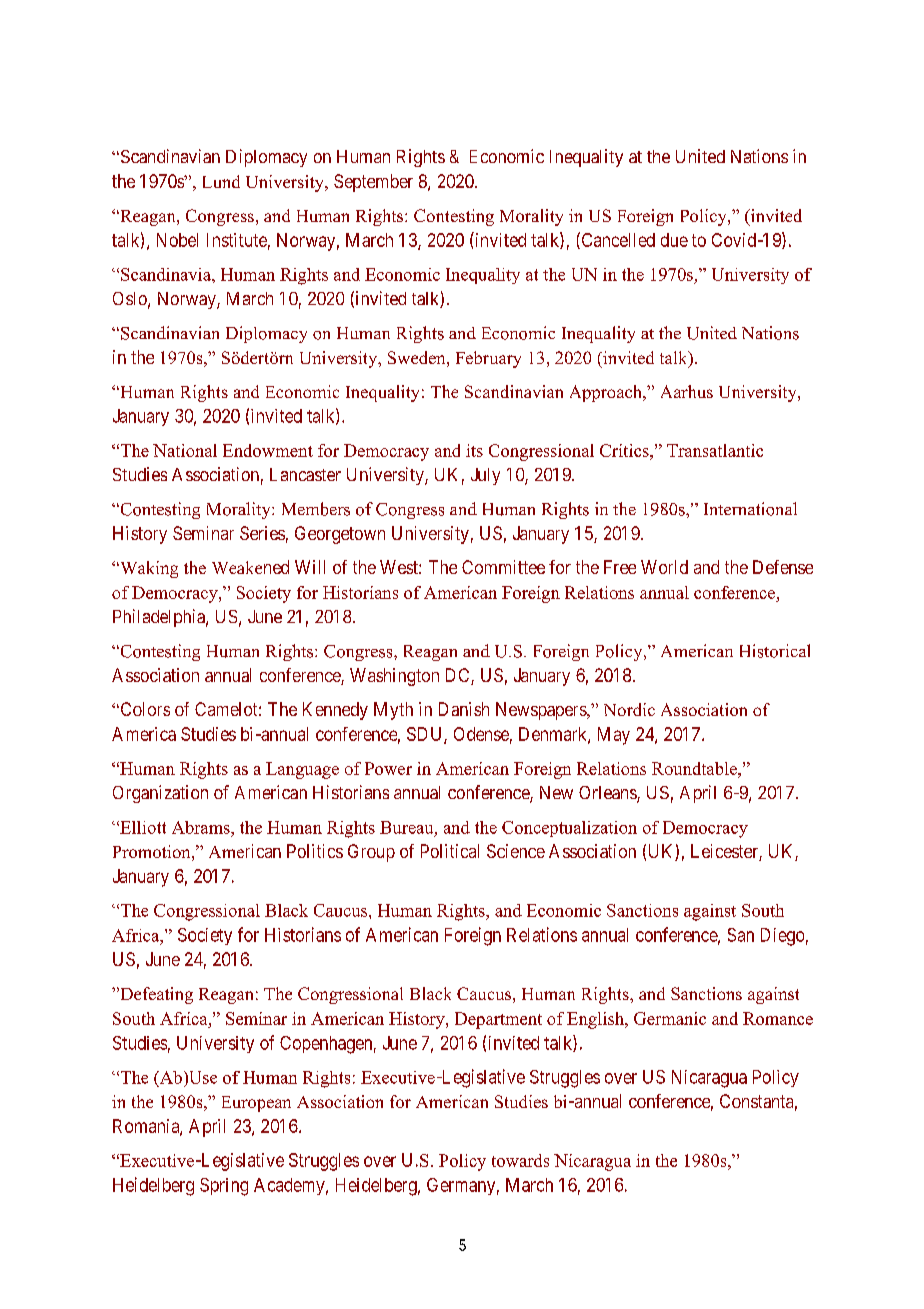 The width and height of the screenshot is (924, 1309). Describe the element at coordinates (221, 181) in the screenshot. I see `Lund` at that location.
